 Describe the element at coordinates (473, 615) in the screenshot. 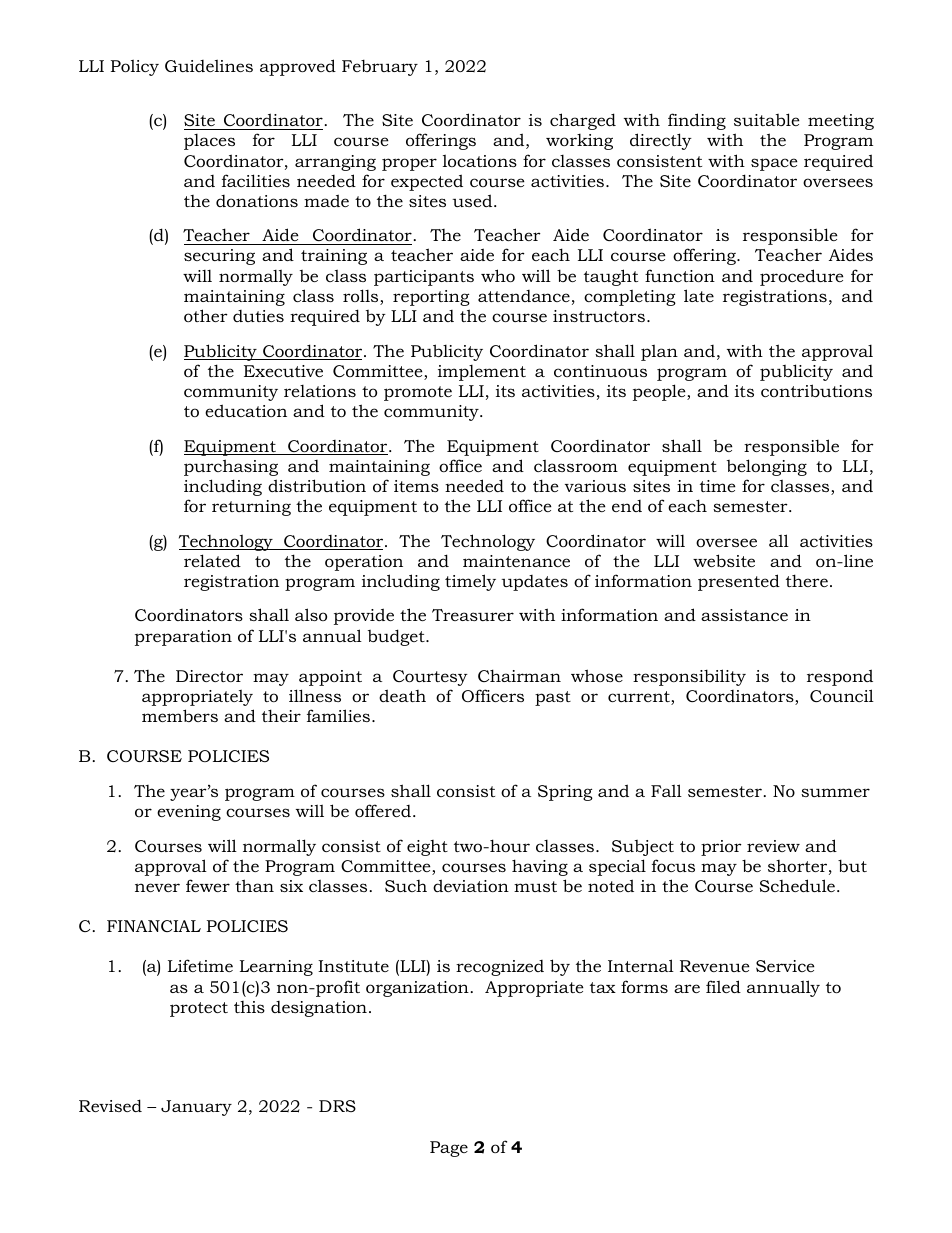

I see `Treasurer` at that location.
